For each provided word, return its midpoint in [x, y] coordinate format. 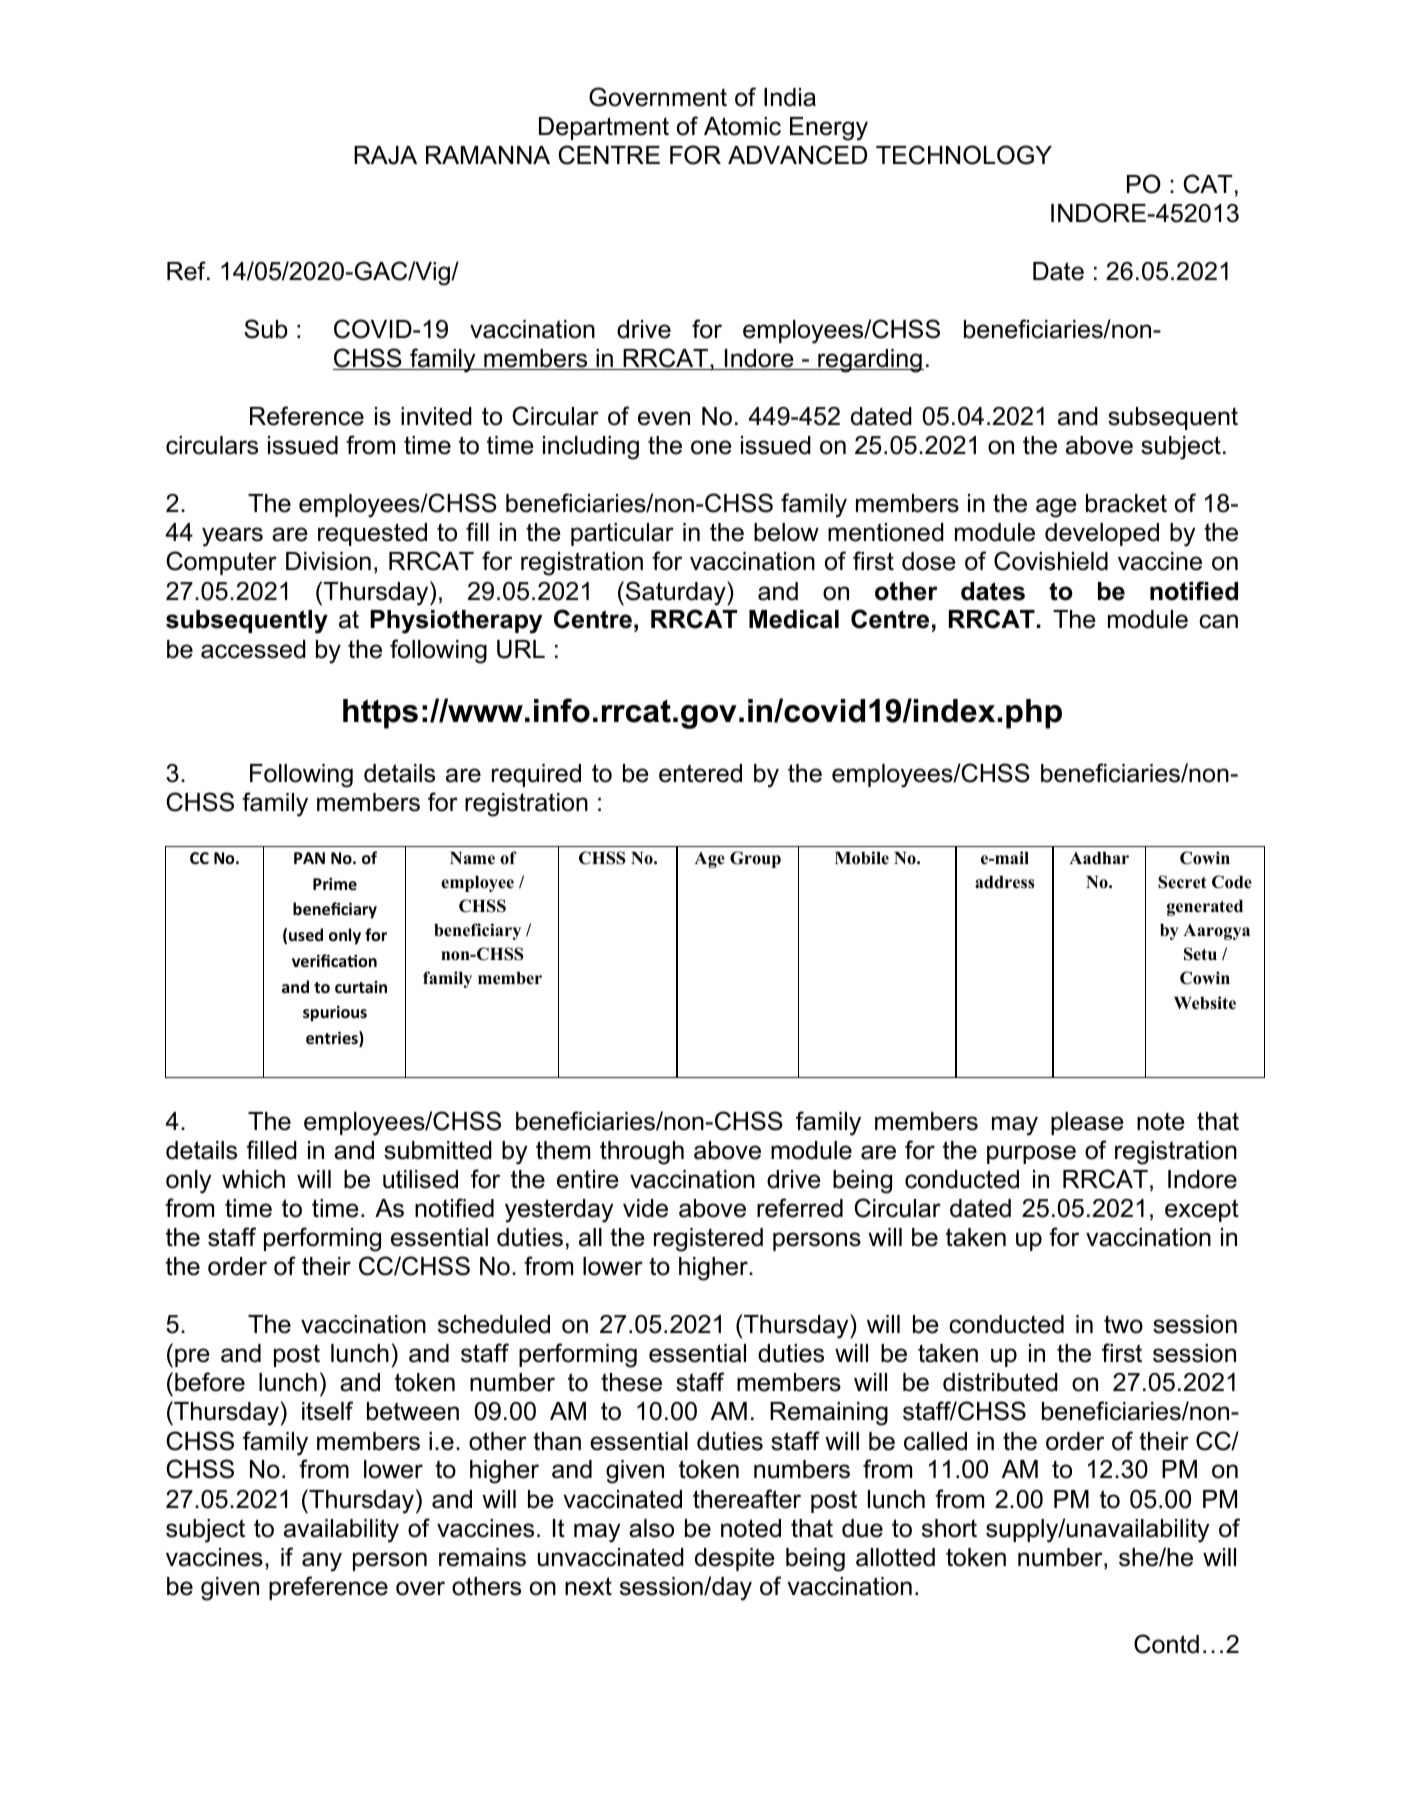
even [664, 418]
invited [436, 416]
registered [708, 1240]
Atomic [742, 126]
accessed [253, 649]
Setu [1200, 954]
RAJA [385, 155]
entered [700, 773]
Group [755, 859]
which [253, 1179]
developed [1102, 534]
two [1123, 1324]
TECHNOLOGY [964, 155]
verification [334, 960]
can [1218, 621]
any [322, 1562]
